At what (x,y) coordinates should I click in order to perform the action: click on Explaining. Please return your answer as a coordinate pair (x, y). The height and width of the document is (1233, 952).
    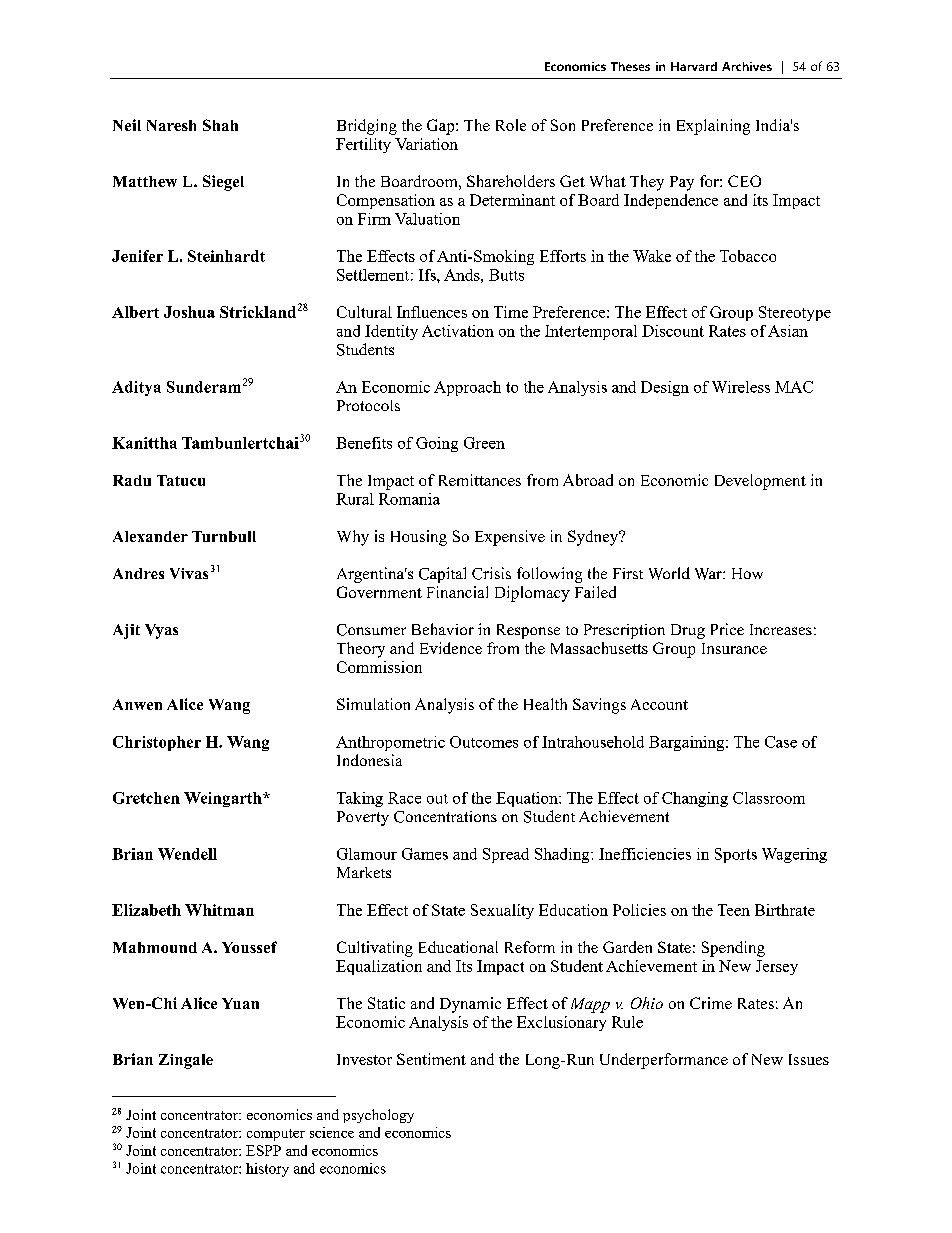
    Looking at the image, I should click on (713, 127).
